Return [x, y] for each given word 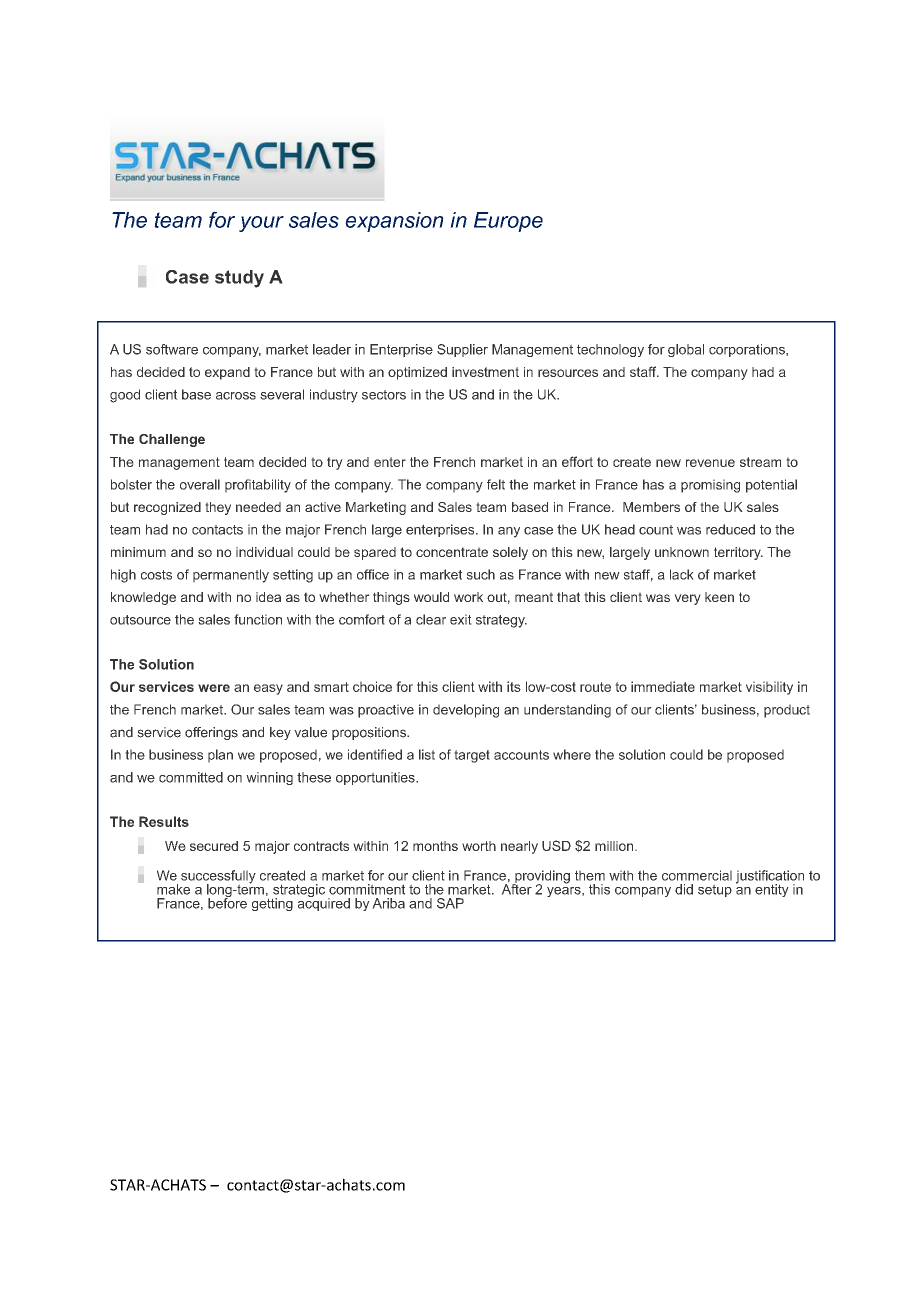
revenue [710, 463]
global [686, 350]
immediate [663, 686]
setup [715, 890]
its [514, 686]
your [261, 224]
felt [496, 484]
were [214, 688]
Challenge [172, 440]
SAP [450, 903]
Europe [508, 222]
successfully [218, 878]
